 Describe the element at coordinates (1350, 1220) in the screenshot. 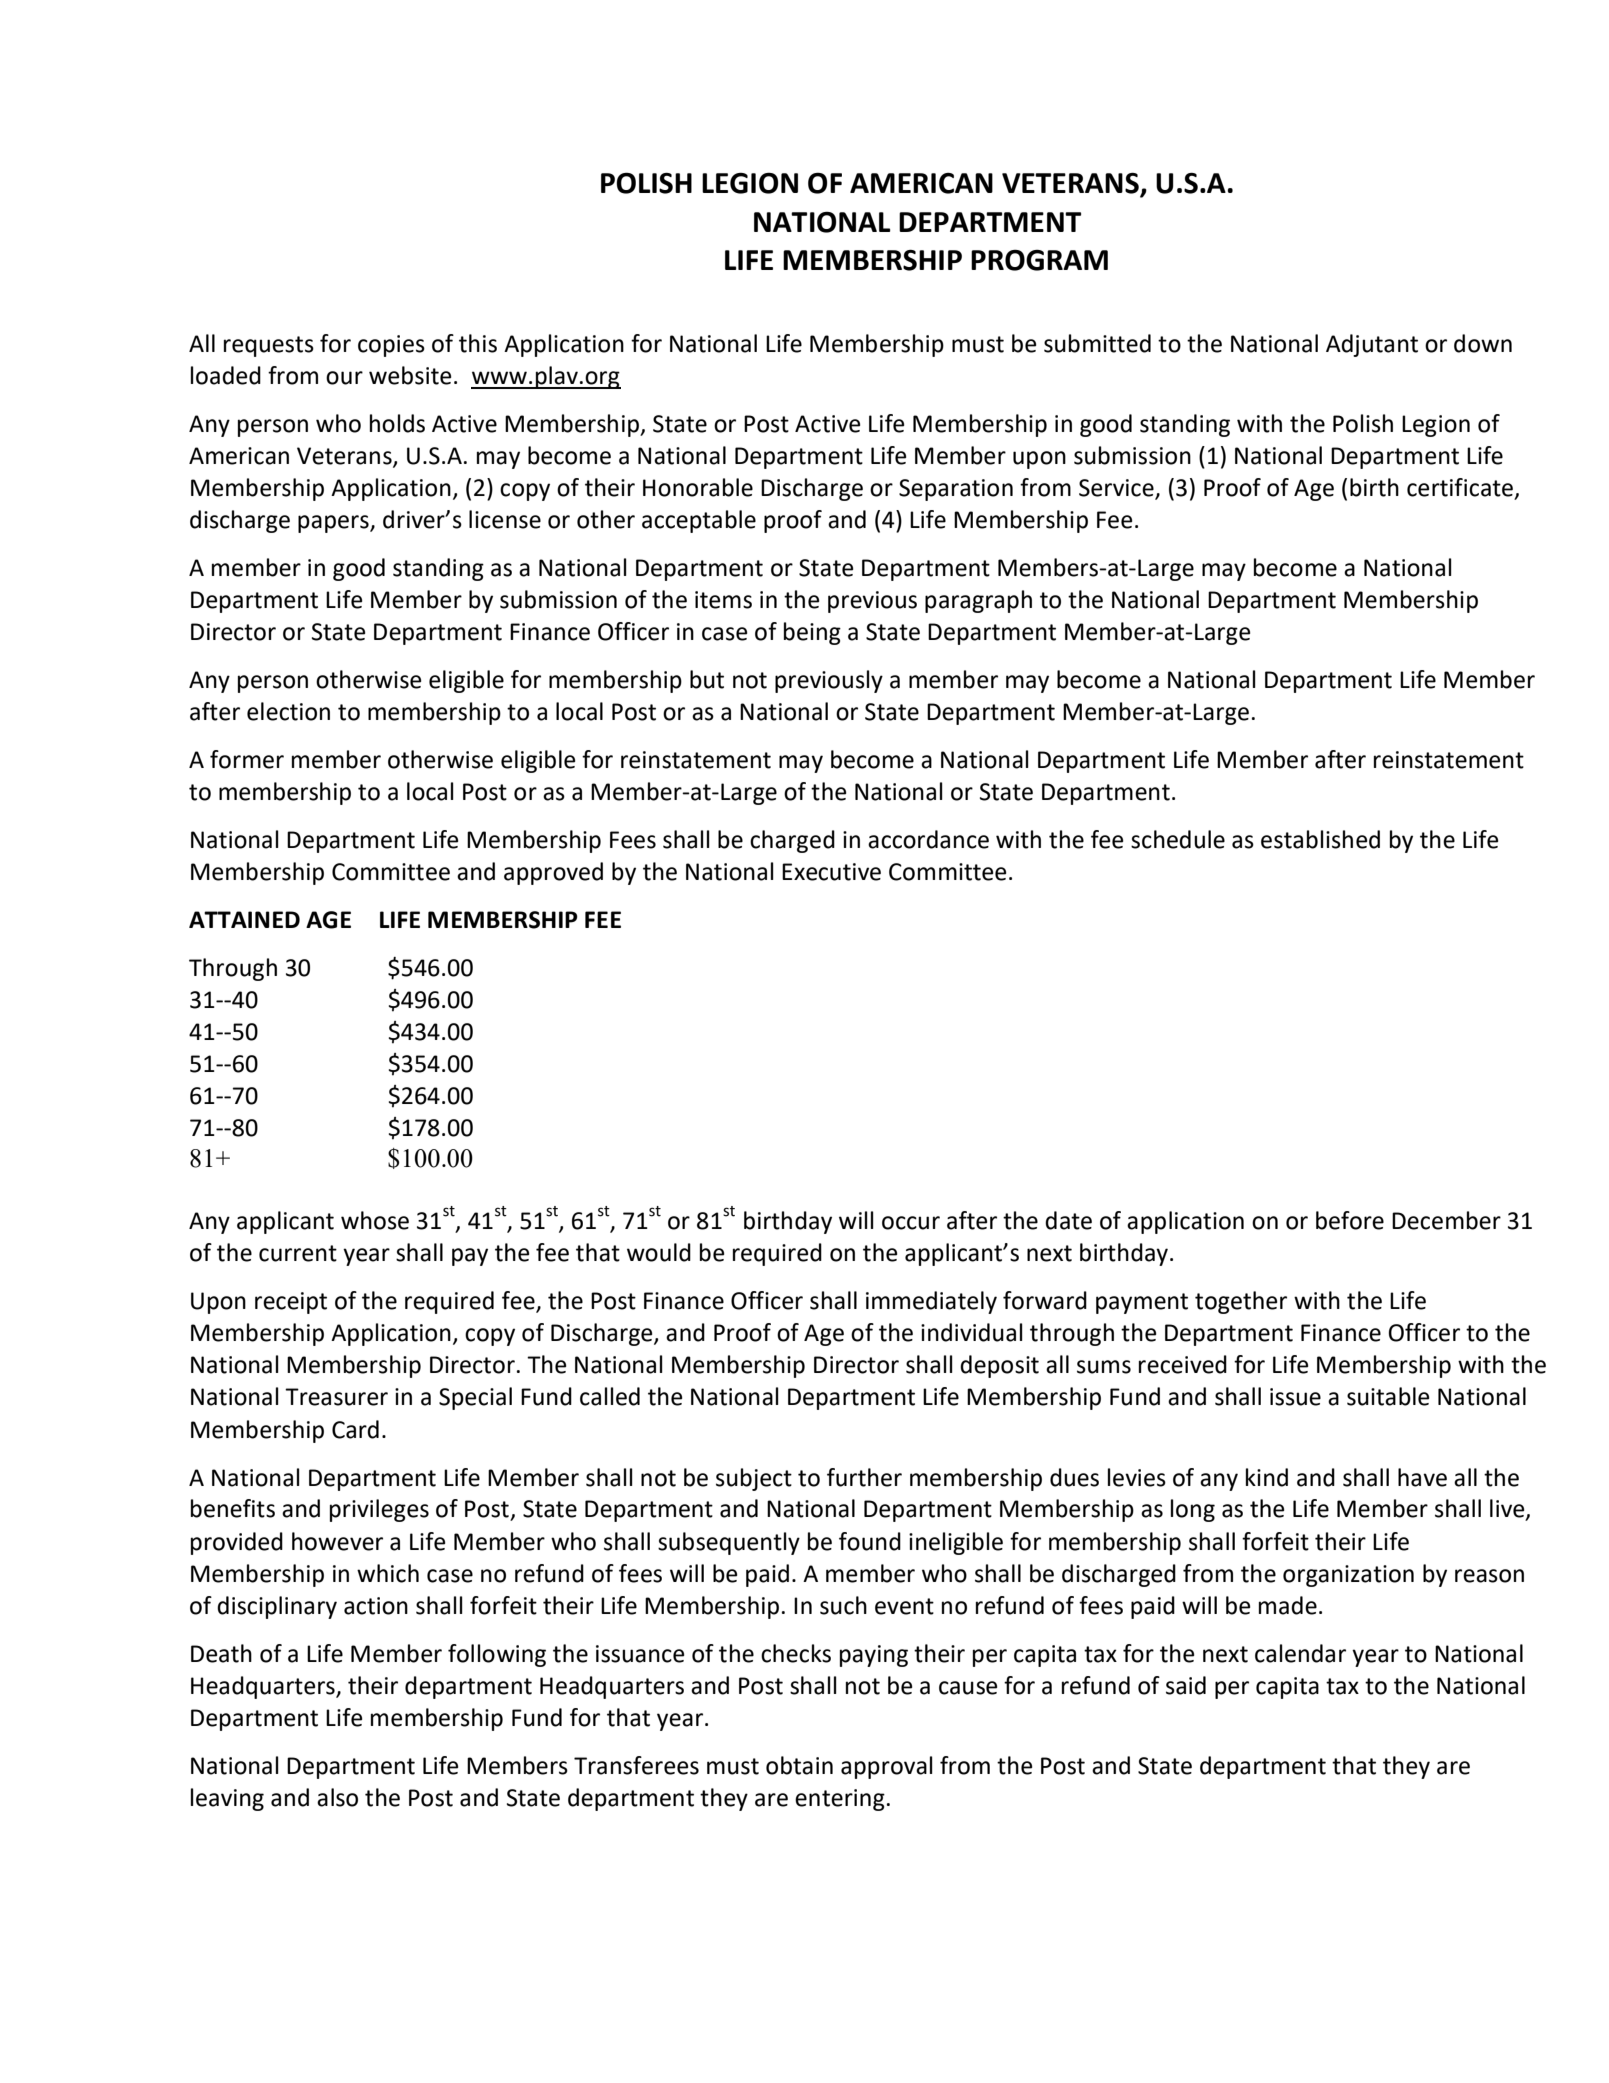

I see `before` at that location.
